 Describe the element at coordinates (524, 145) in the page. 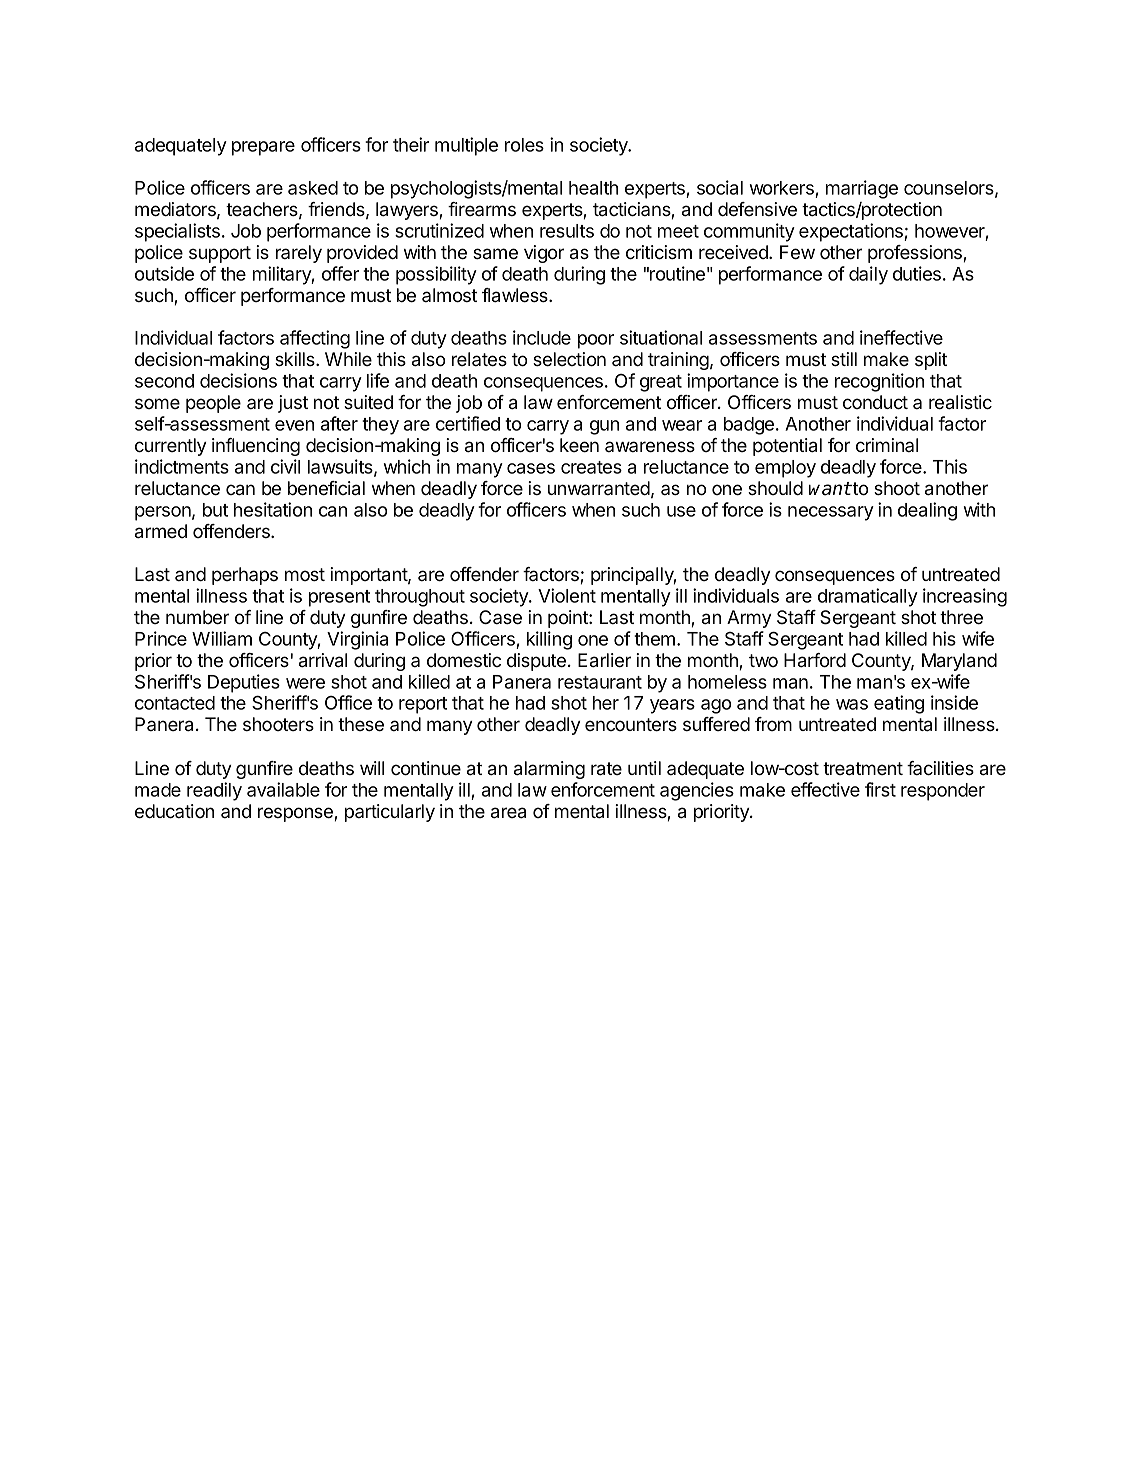

I see `roles` at that location.
